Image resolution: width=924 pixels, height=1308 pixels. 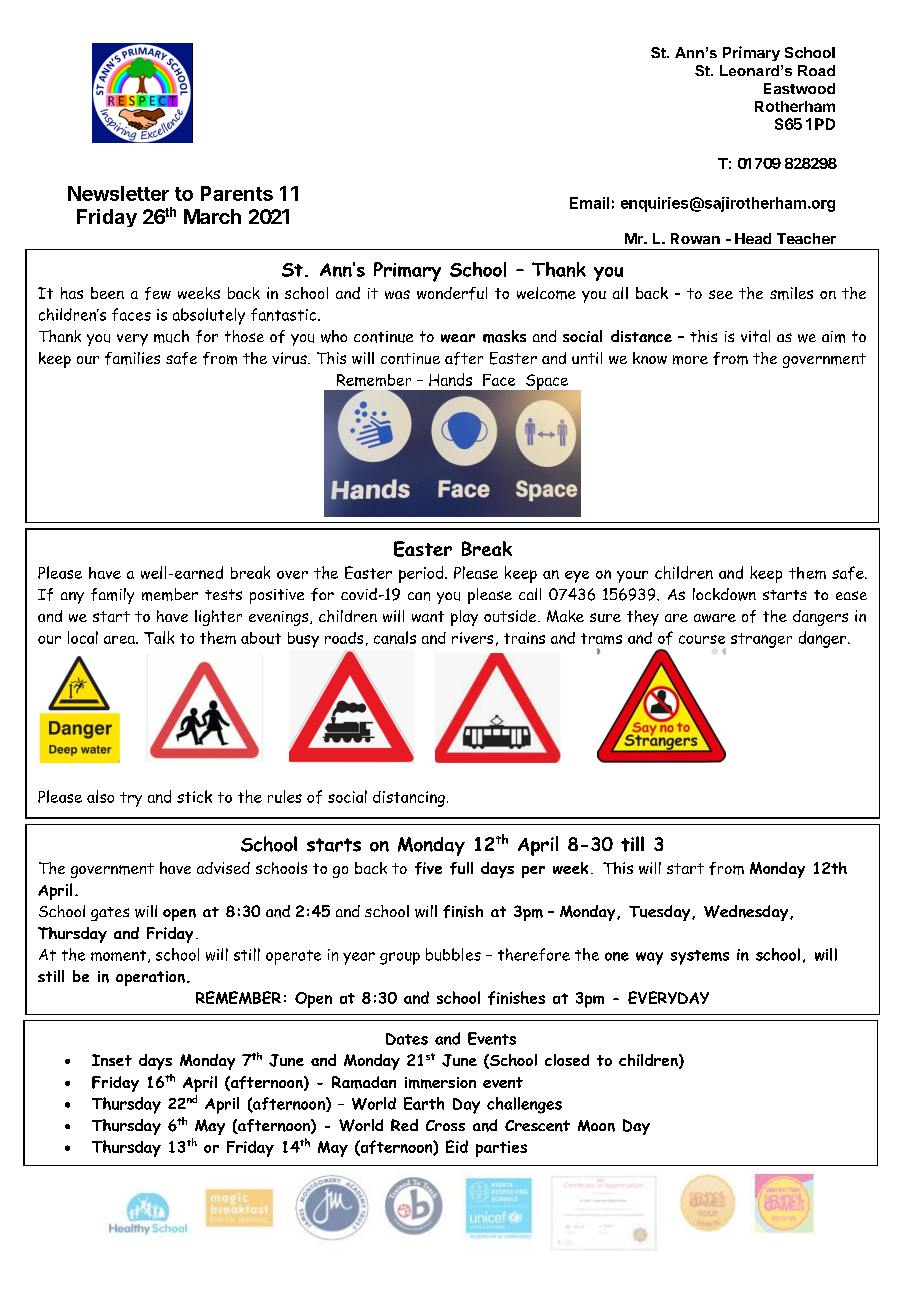 I want to click on play, so click(x=464, y=618).
